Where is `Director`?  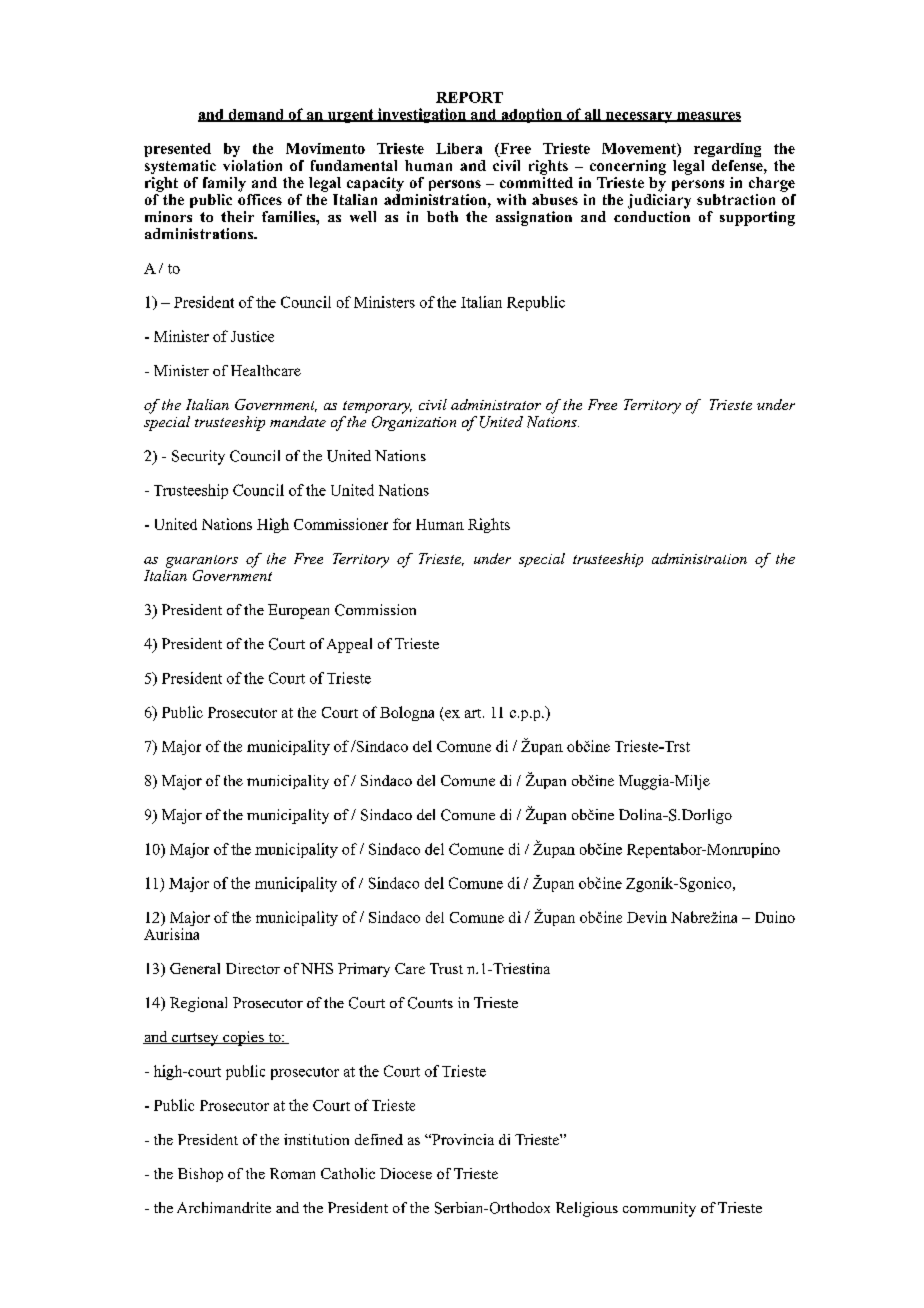 Director is located at coordinates (253, 968).
